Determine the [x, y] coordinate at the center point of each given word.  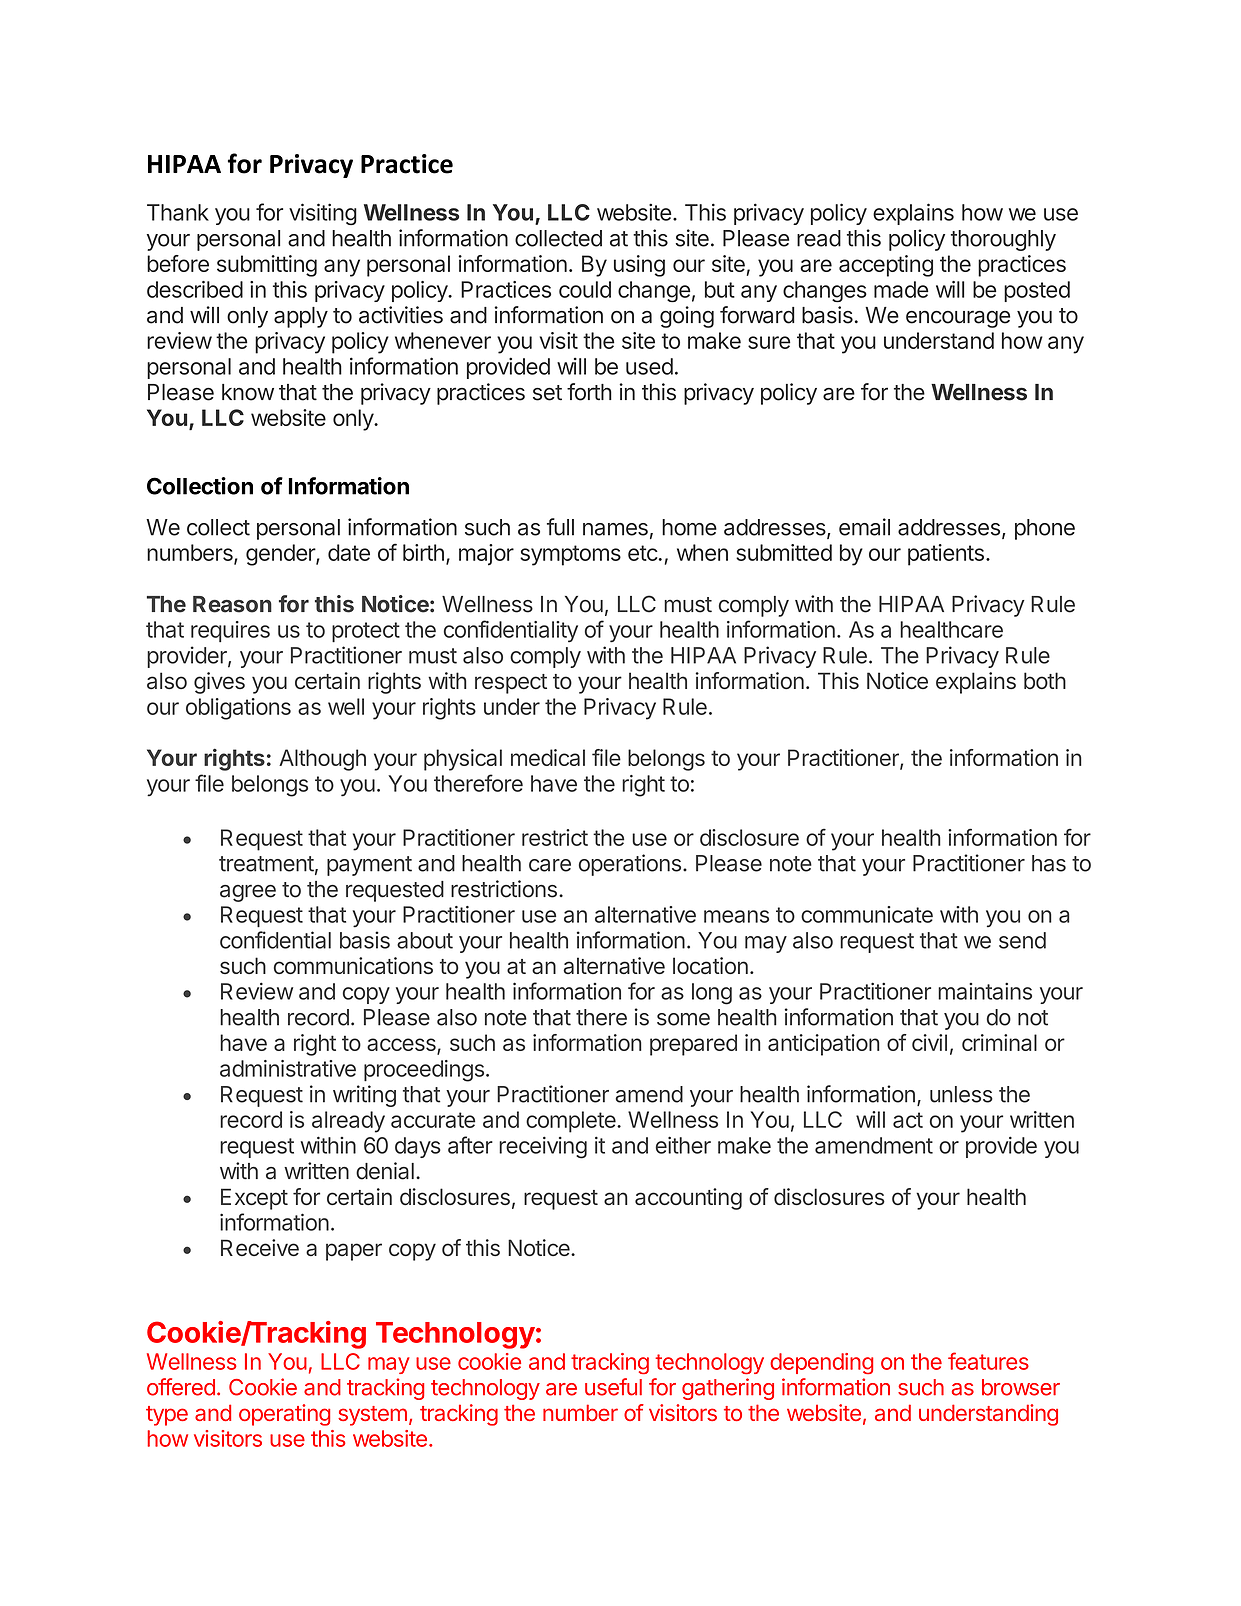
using [639, 266]
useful [613, 1387]
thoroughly [1003, 240]
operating [284, 1415]
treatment [266, 864]
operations [630, 865]
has [1049, 863]
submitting [267, 266]
